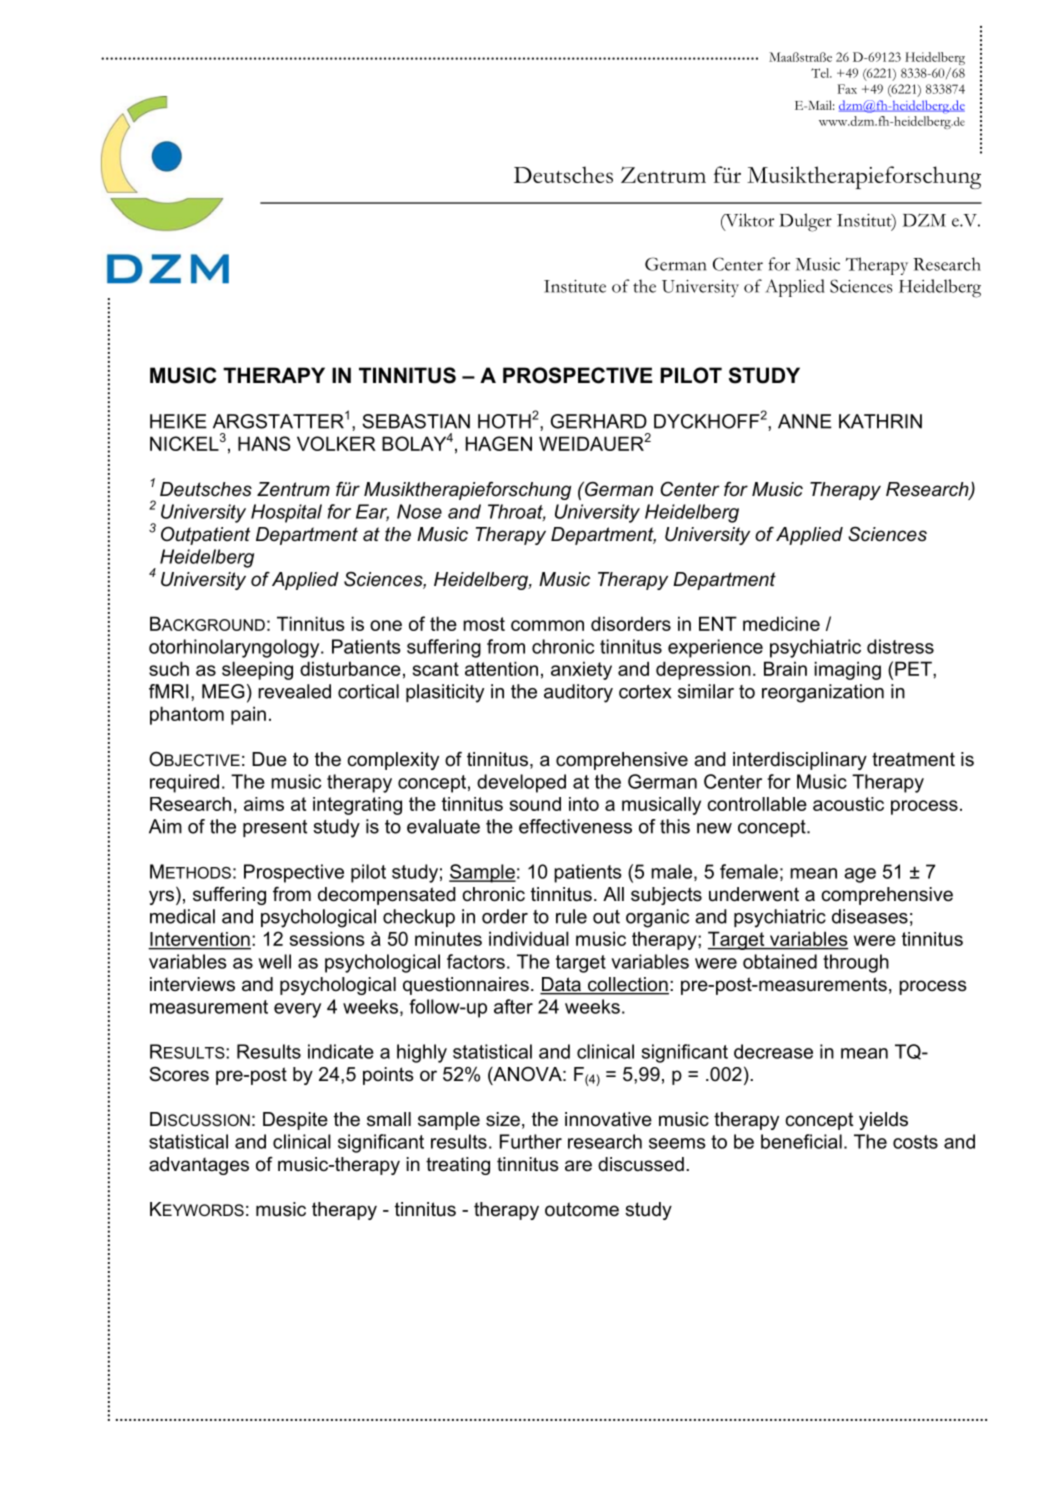 The width and height of the image is (1058, 1498). What do you see at coordinates (821, 73) in the image?
I see `Tel` at bounding box center [821, 73].
